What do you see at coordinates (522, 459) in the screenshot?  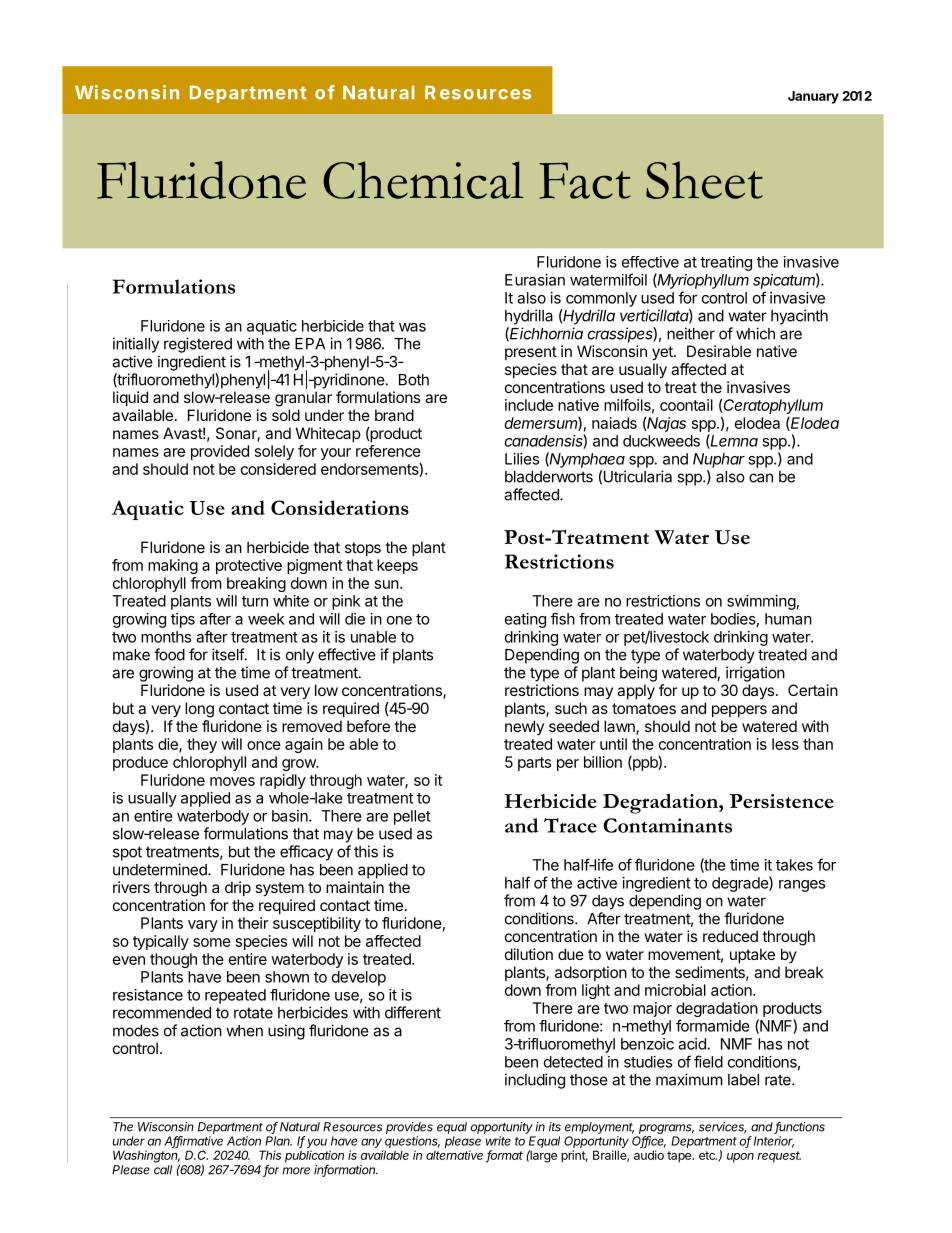 I see `Lilies` at bounding box center [522, 459].
